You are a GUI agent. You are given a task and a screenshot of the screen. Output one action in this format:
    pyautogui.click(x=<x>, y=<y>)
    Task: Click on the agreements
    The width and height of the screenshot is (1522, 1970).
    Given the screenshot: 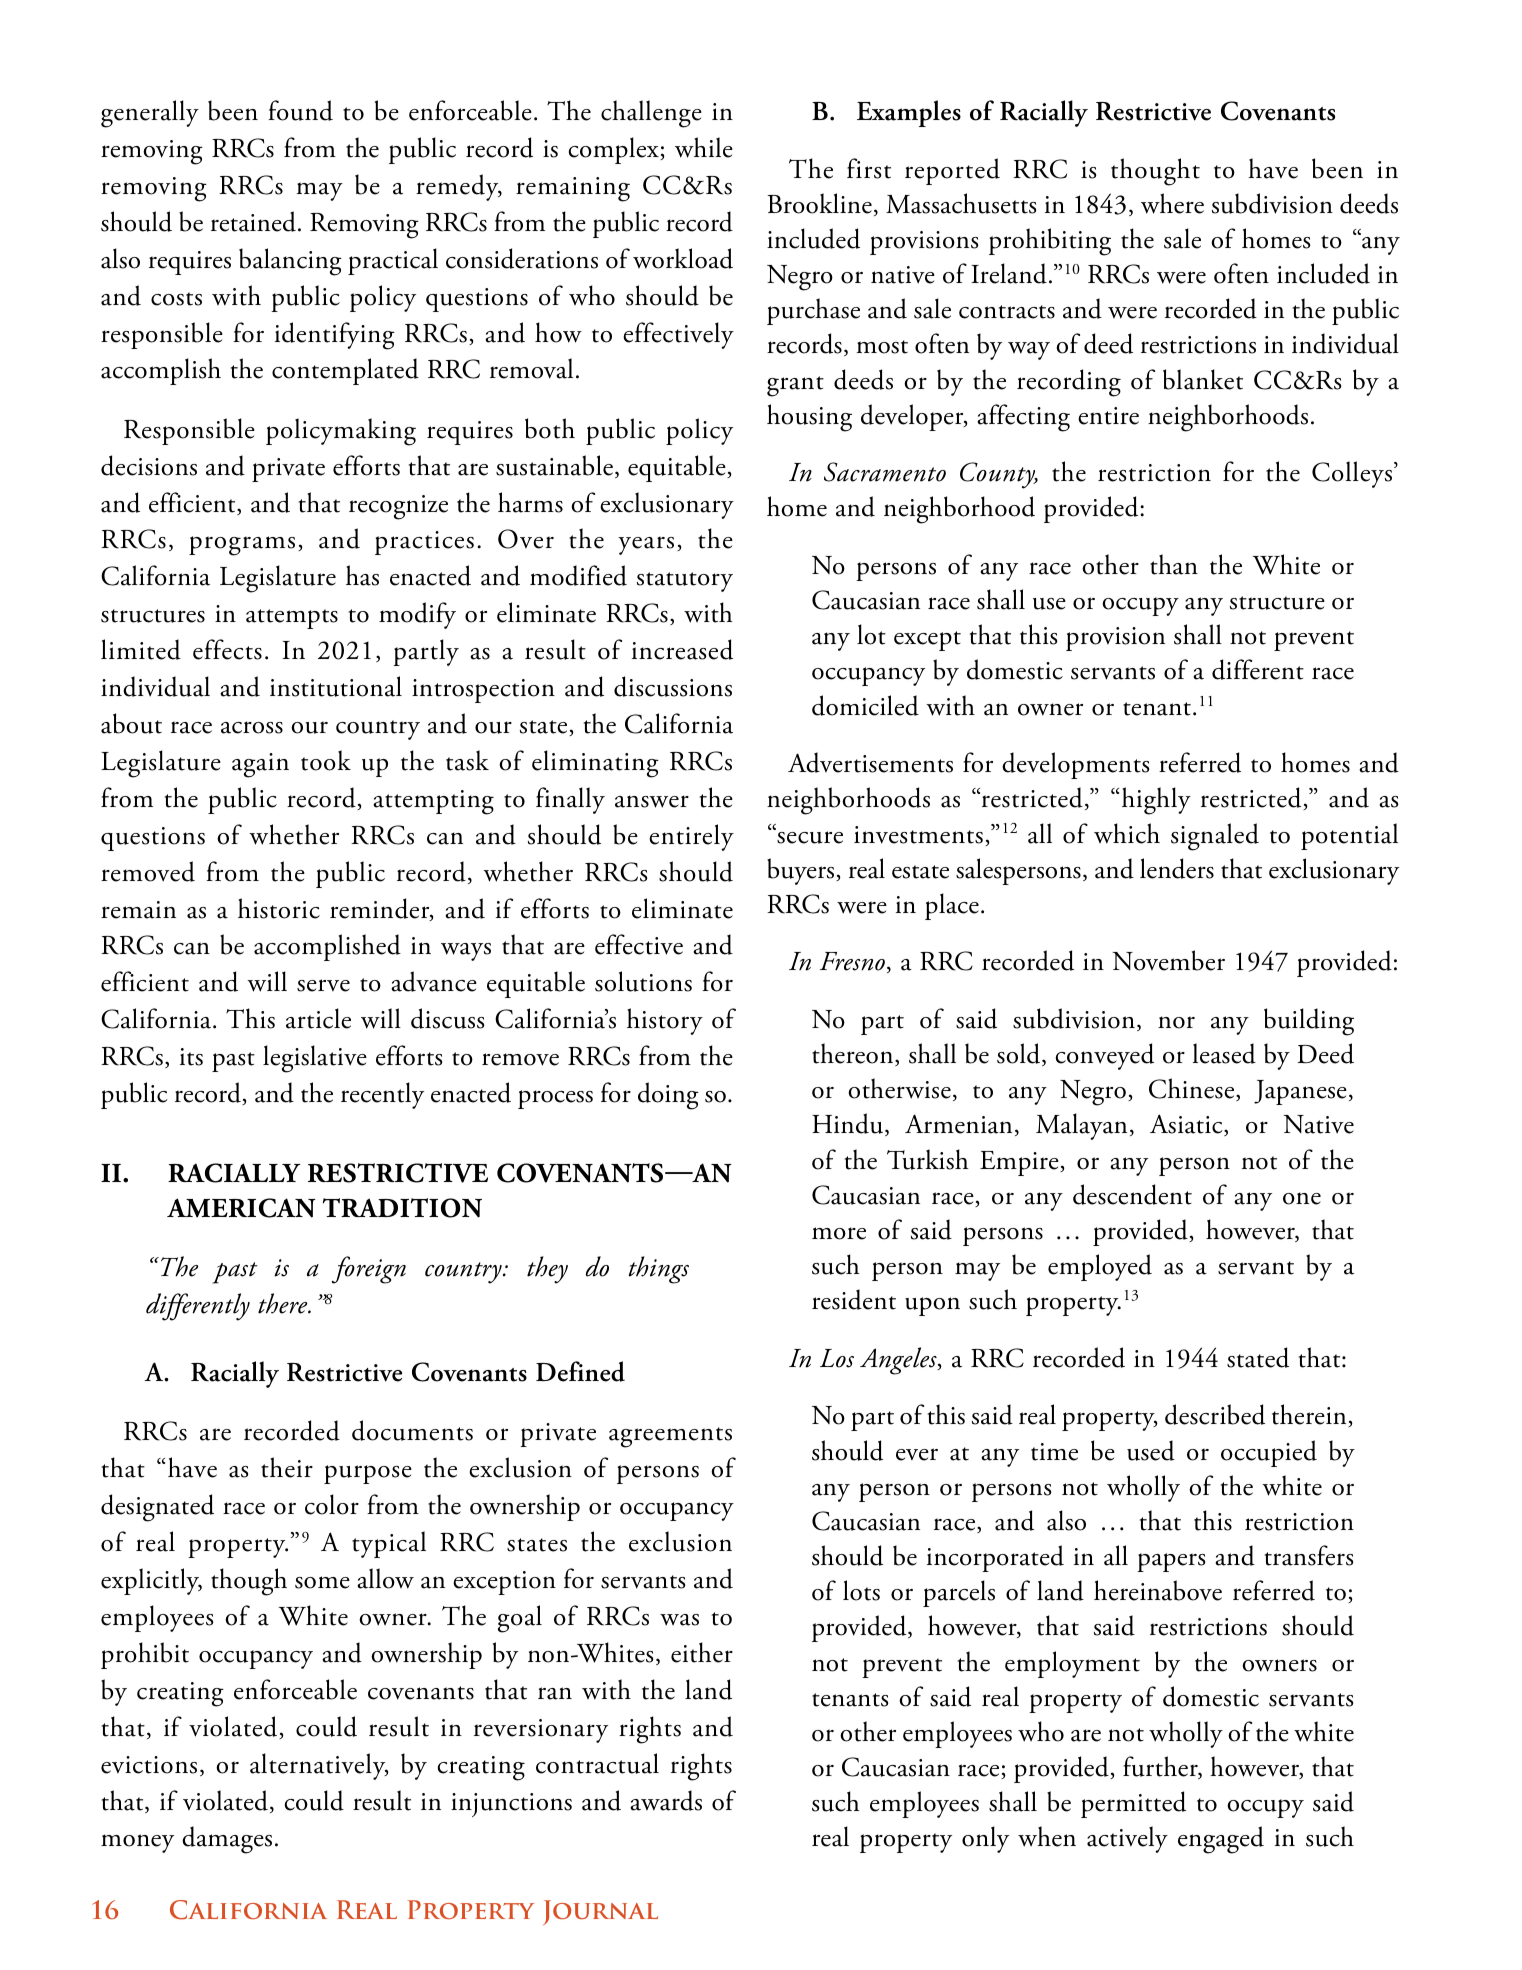 What is the action you would take?
    pyautogui.click(x=670, y=1437)
